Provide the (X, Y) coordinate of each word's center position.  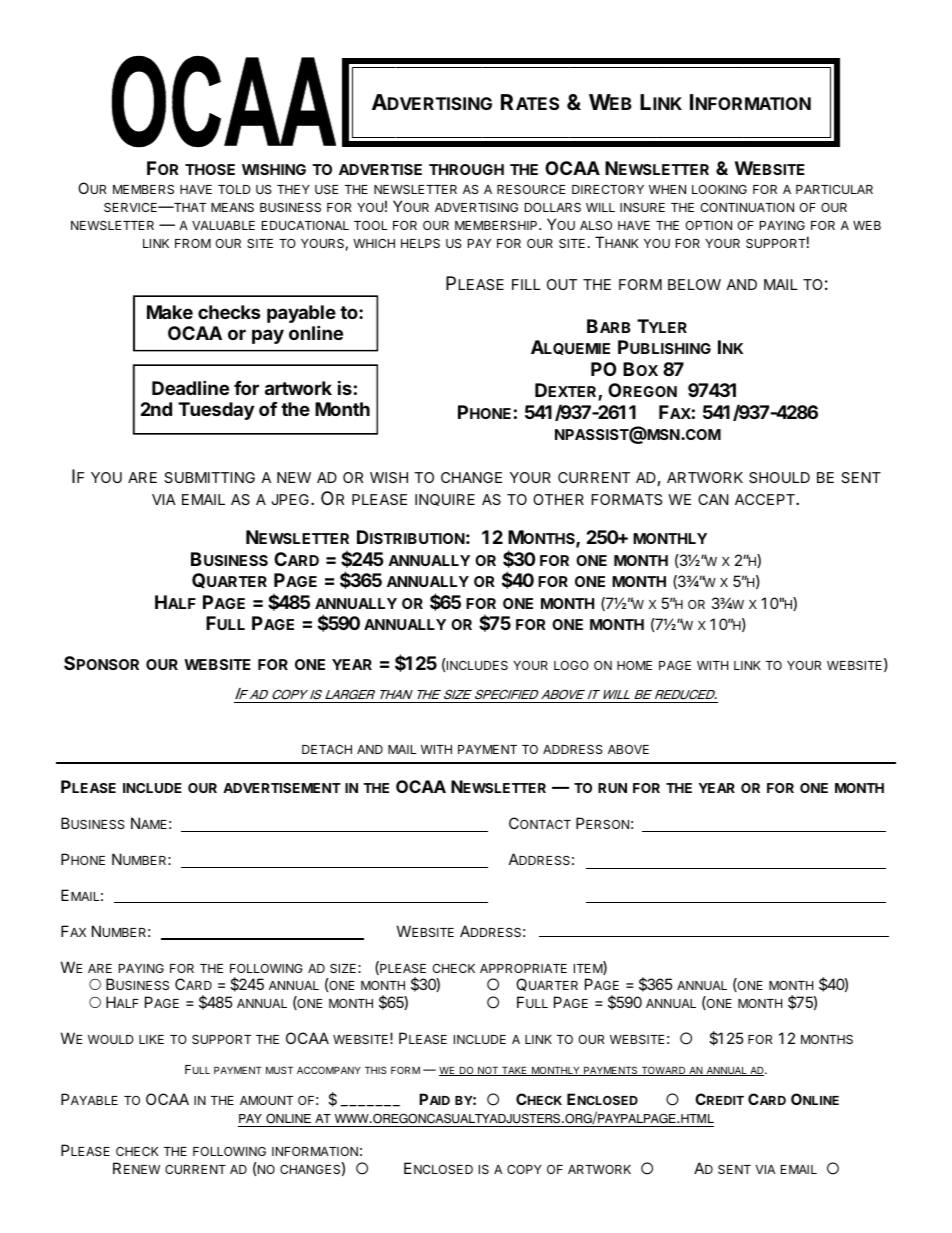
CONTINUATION (747, 207)
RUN (612, 788)
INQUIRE (445, 500)
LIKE (151, 1039)
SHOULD (779, 477)
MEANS (232, 207)
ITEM (589, 968)
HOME (634, 665)
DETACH (327, 749)
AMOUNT (266, 1100)
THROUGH (466, 169)
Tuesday (216, 411)
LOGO (571, 665)
